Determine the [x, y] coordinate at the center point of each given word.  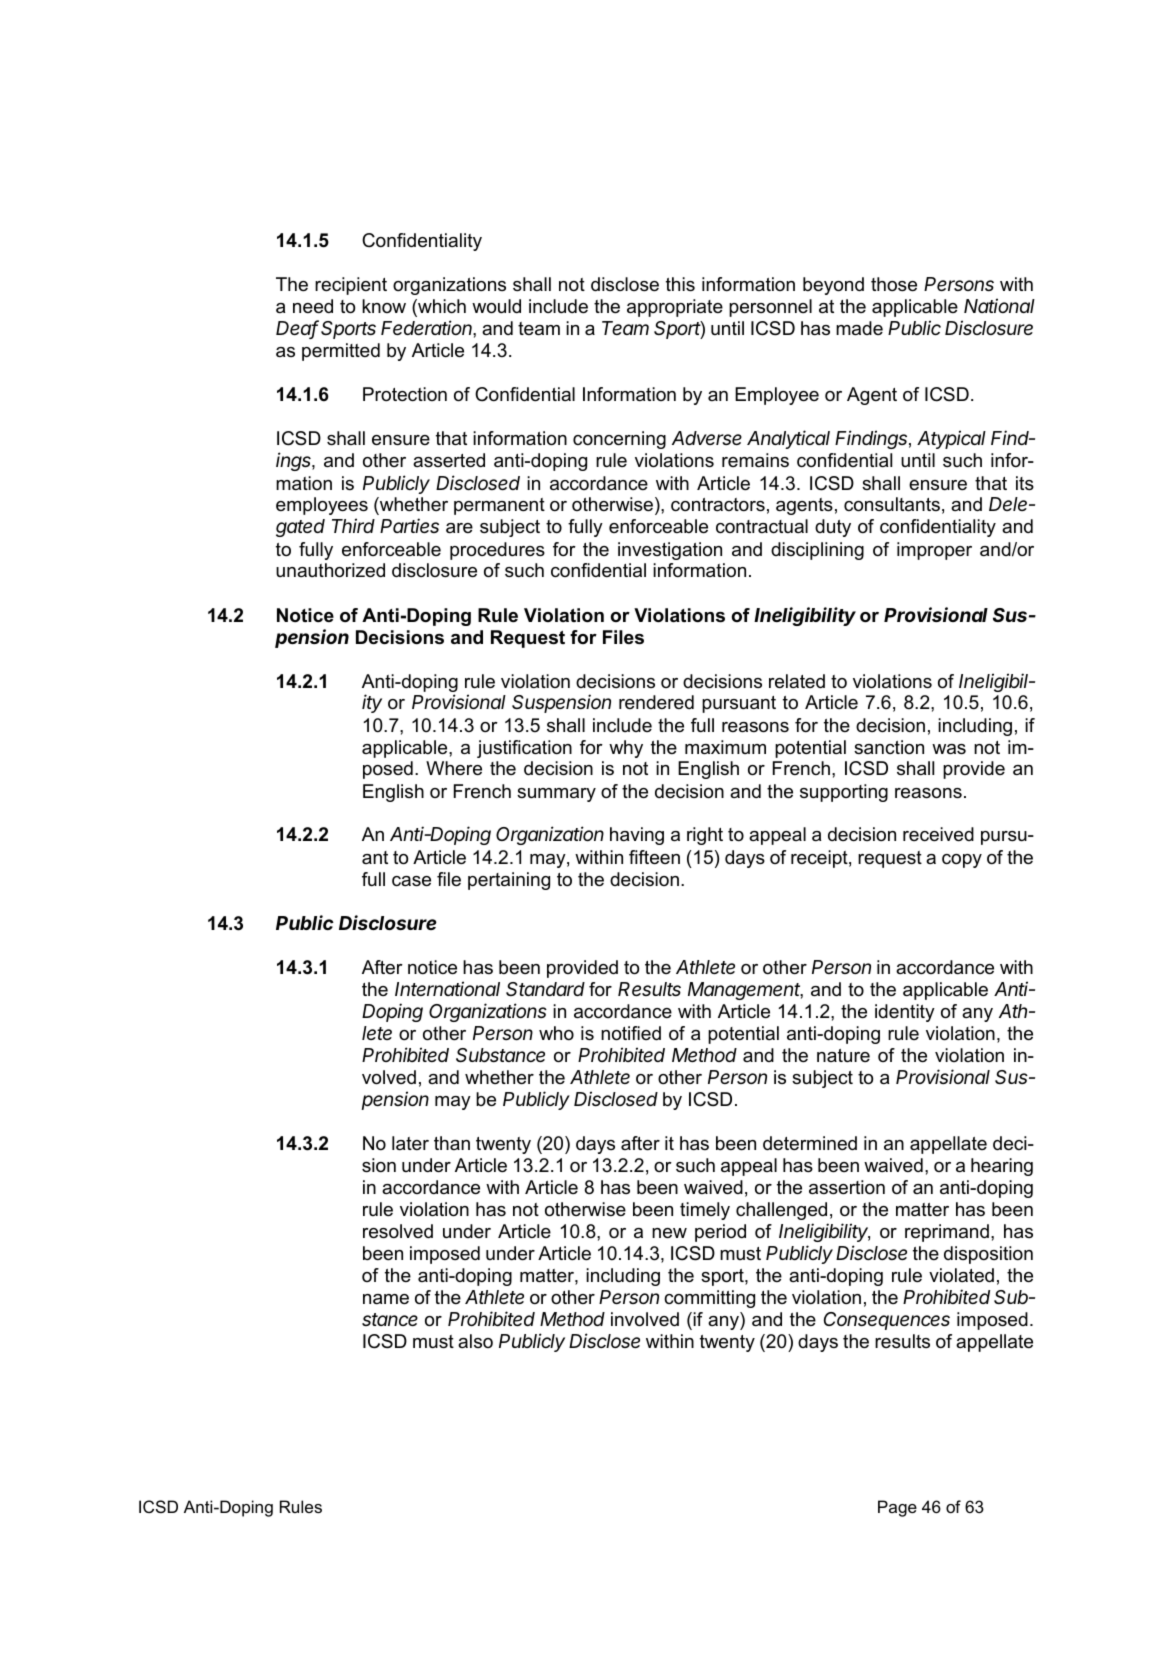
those [894, 284]
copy [962, 861]
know [384, 306]
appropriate [675, 308]
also [475, 1341]
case [411, 881]
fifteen [654, 857]
